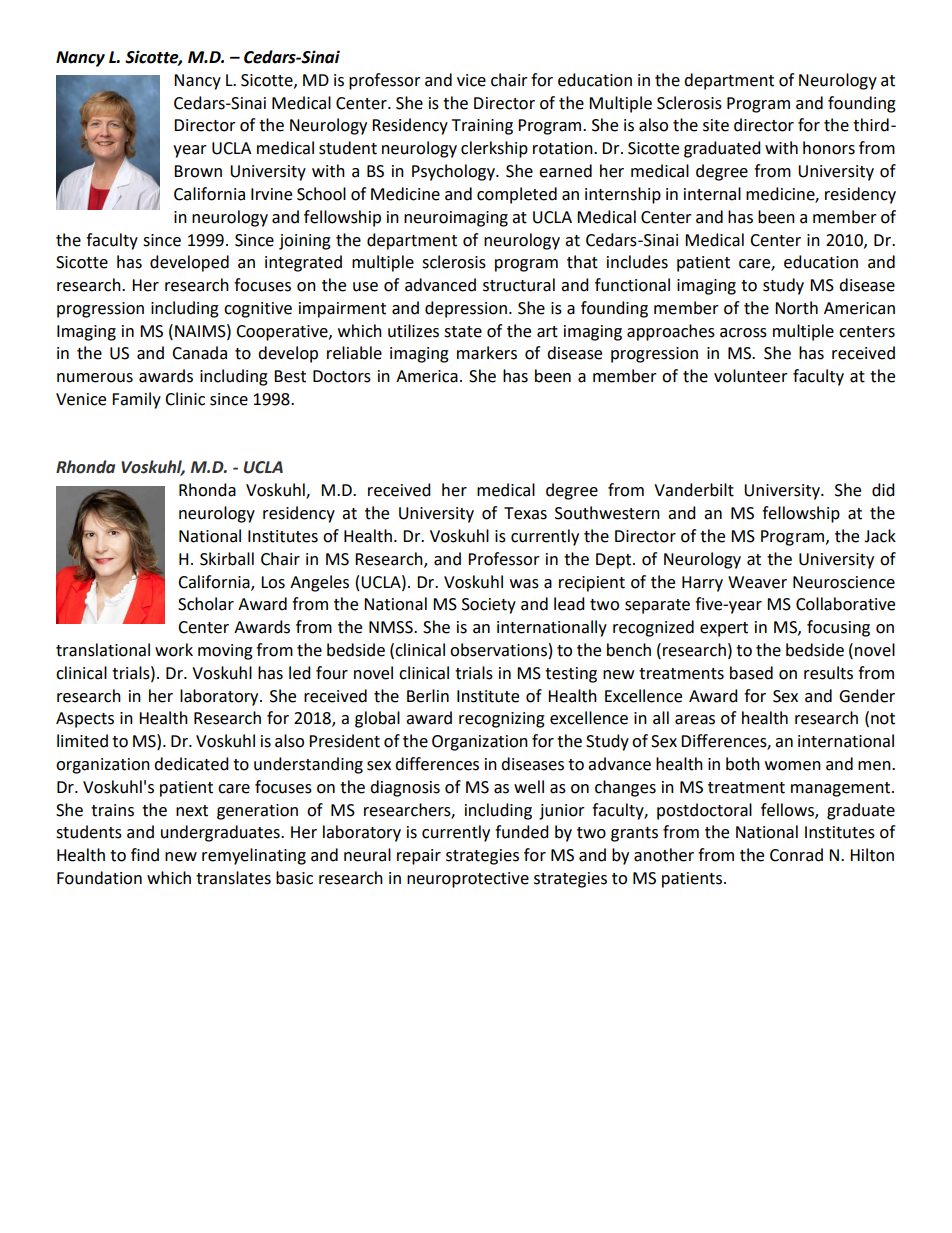 The height and width of the screenshot is (1233, 952). I want to click on Training, so click(482, 127).
